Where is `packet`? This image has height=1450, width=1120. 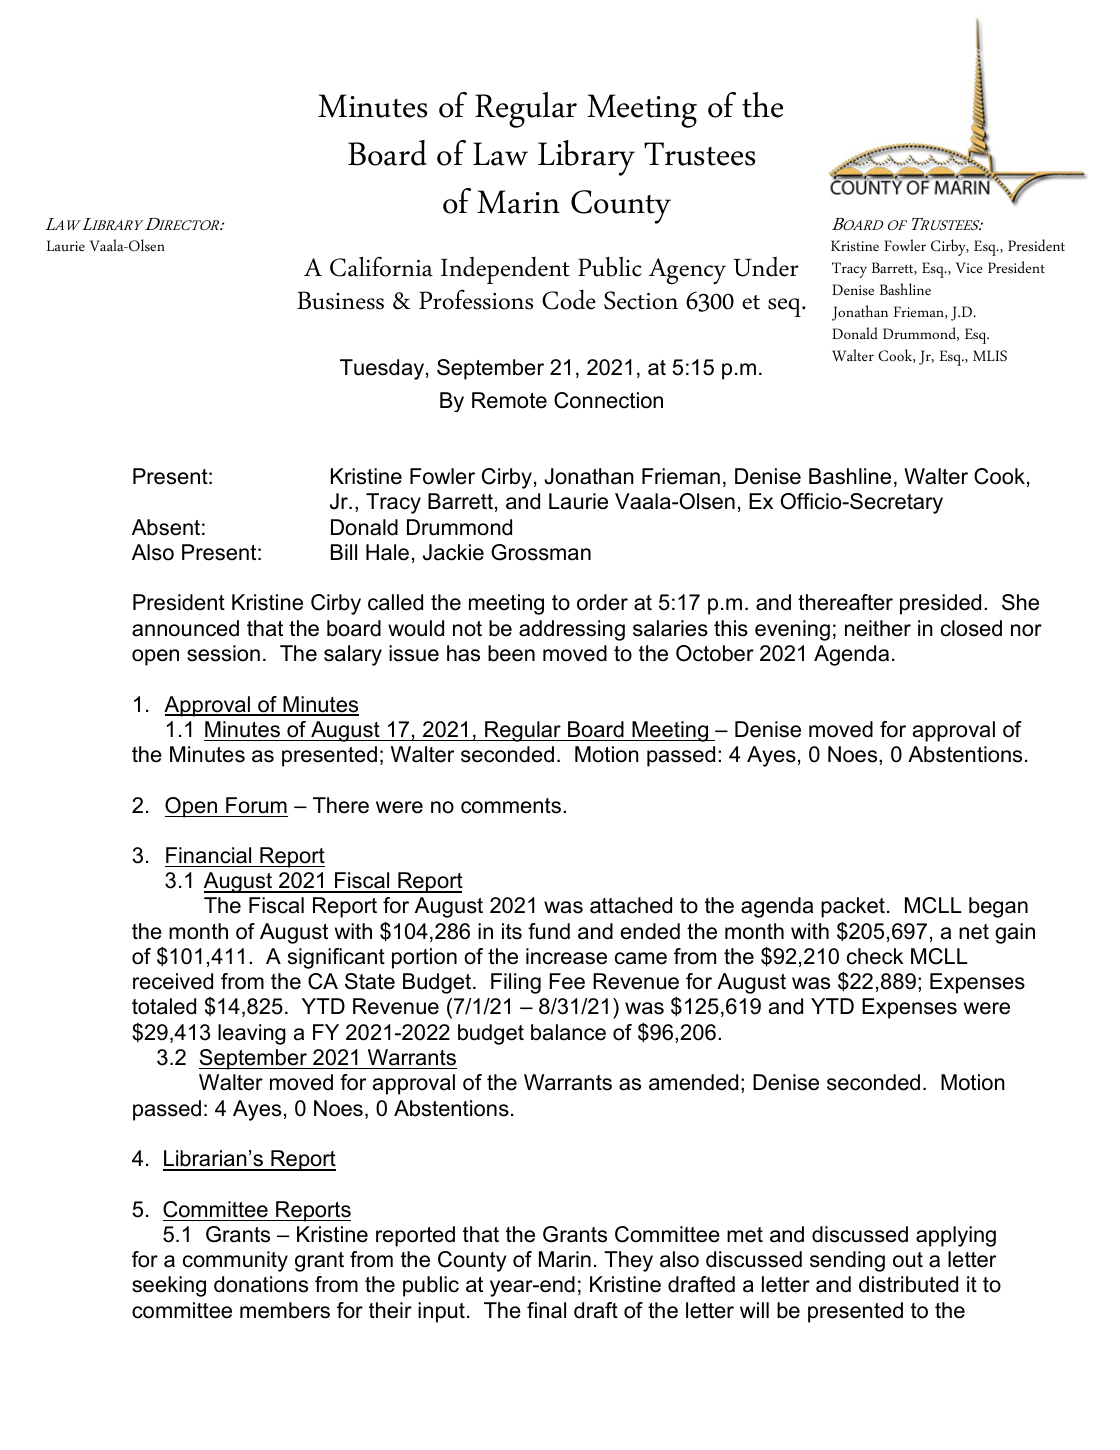
packet is located at coordinates (853, 907).
